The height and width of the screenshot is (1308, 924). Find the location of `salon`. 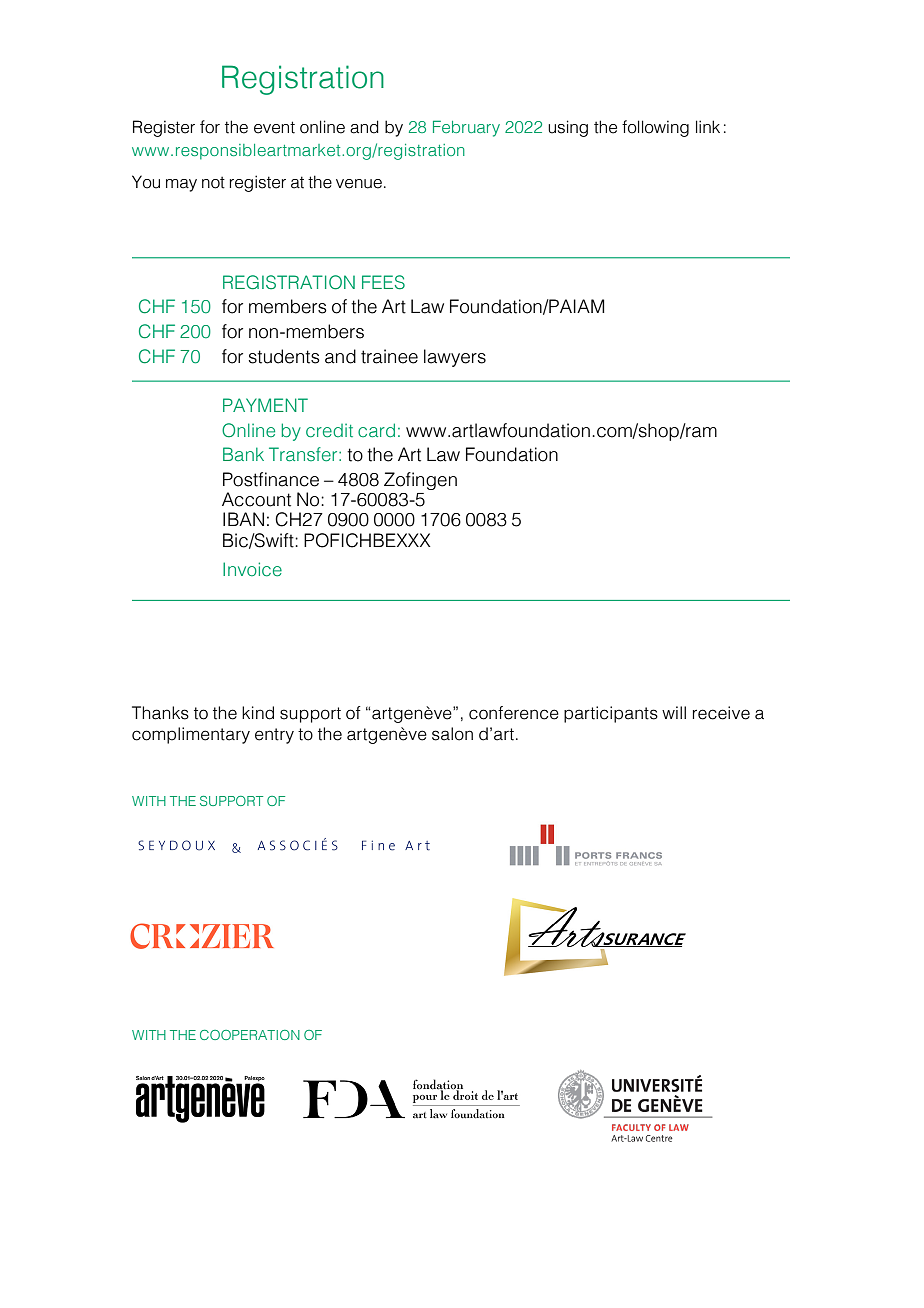

salon is located at coordinates (452, 734).
